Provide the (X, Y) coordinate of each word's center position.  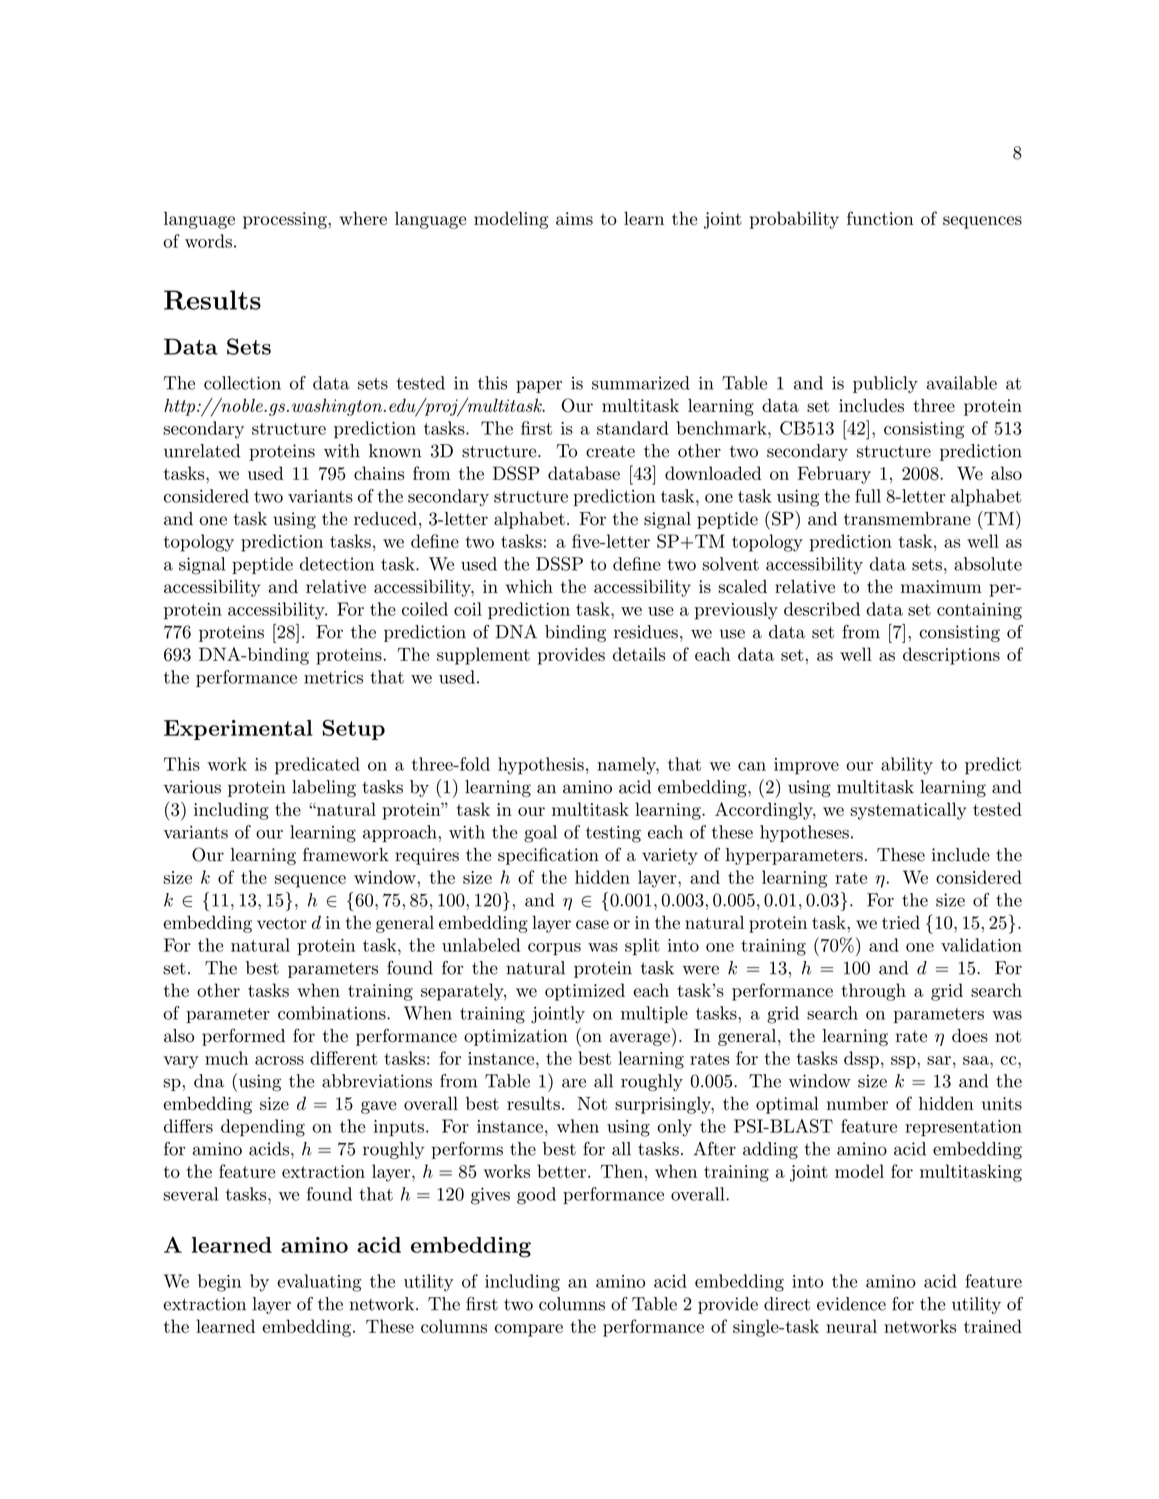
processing (286, 220)
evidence (851, 1304)
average (640, 1039)
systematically (908, 811)
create (610, 451)
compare (529, 1330)
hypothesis (541, 766)
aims (574, 218)
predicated (317, 766)
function (880, 218)
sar (939, 1060)
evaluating (319, 1283)
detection (337, 564)
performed (243, 1037)
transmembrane (907, 519)
